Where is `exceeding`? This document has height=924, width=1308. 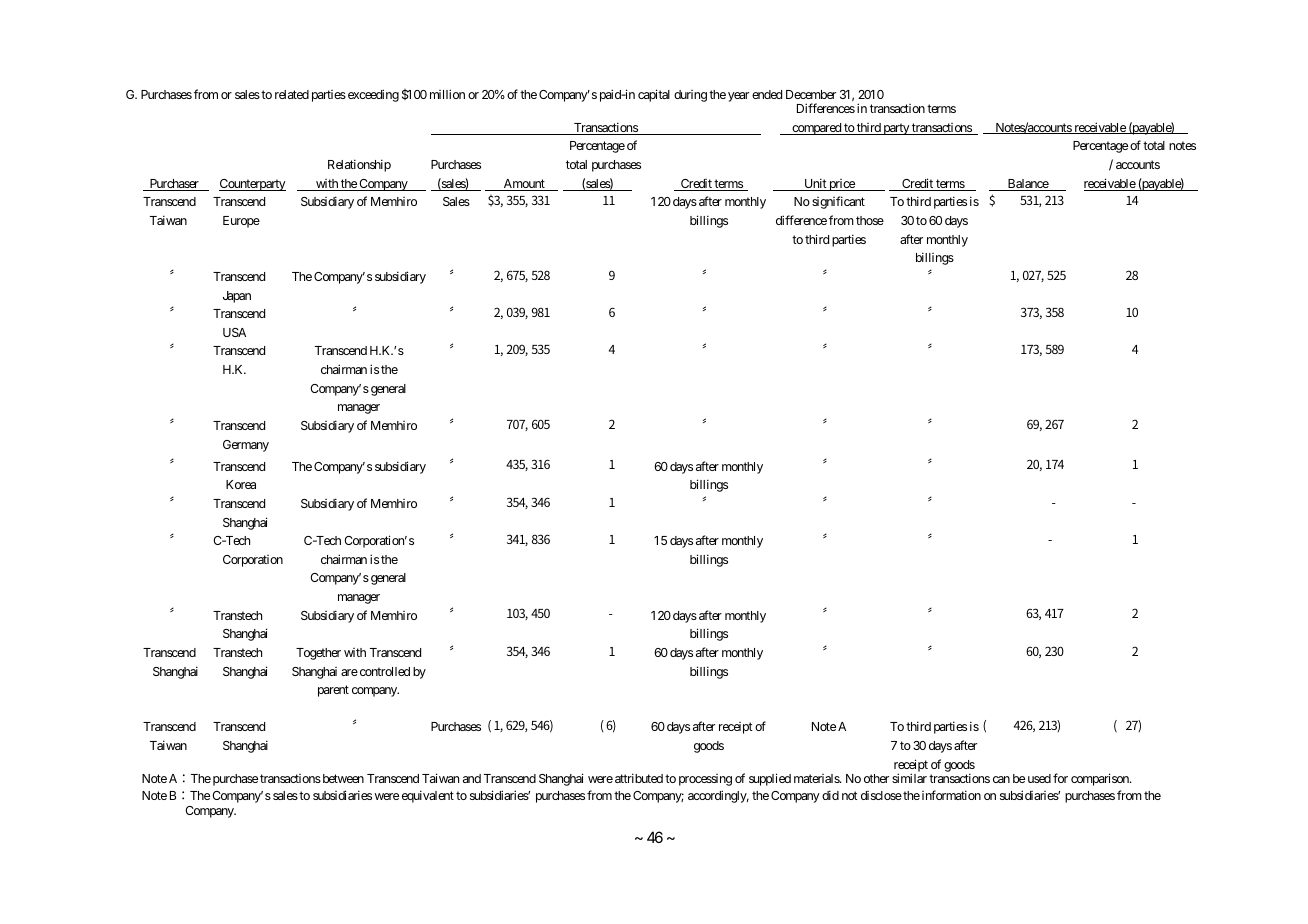
exceeding is located at coordinates (372, 95).
